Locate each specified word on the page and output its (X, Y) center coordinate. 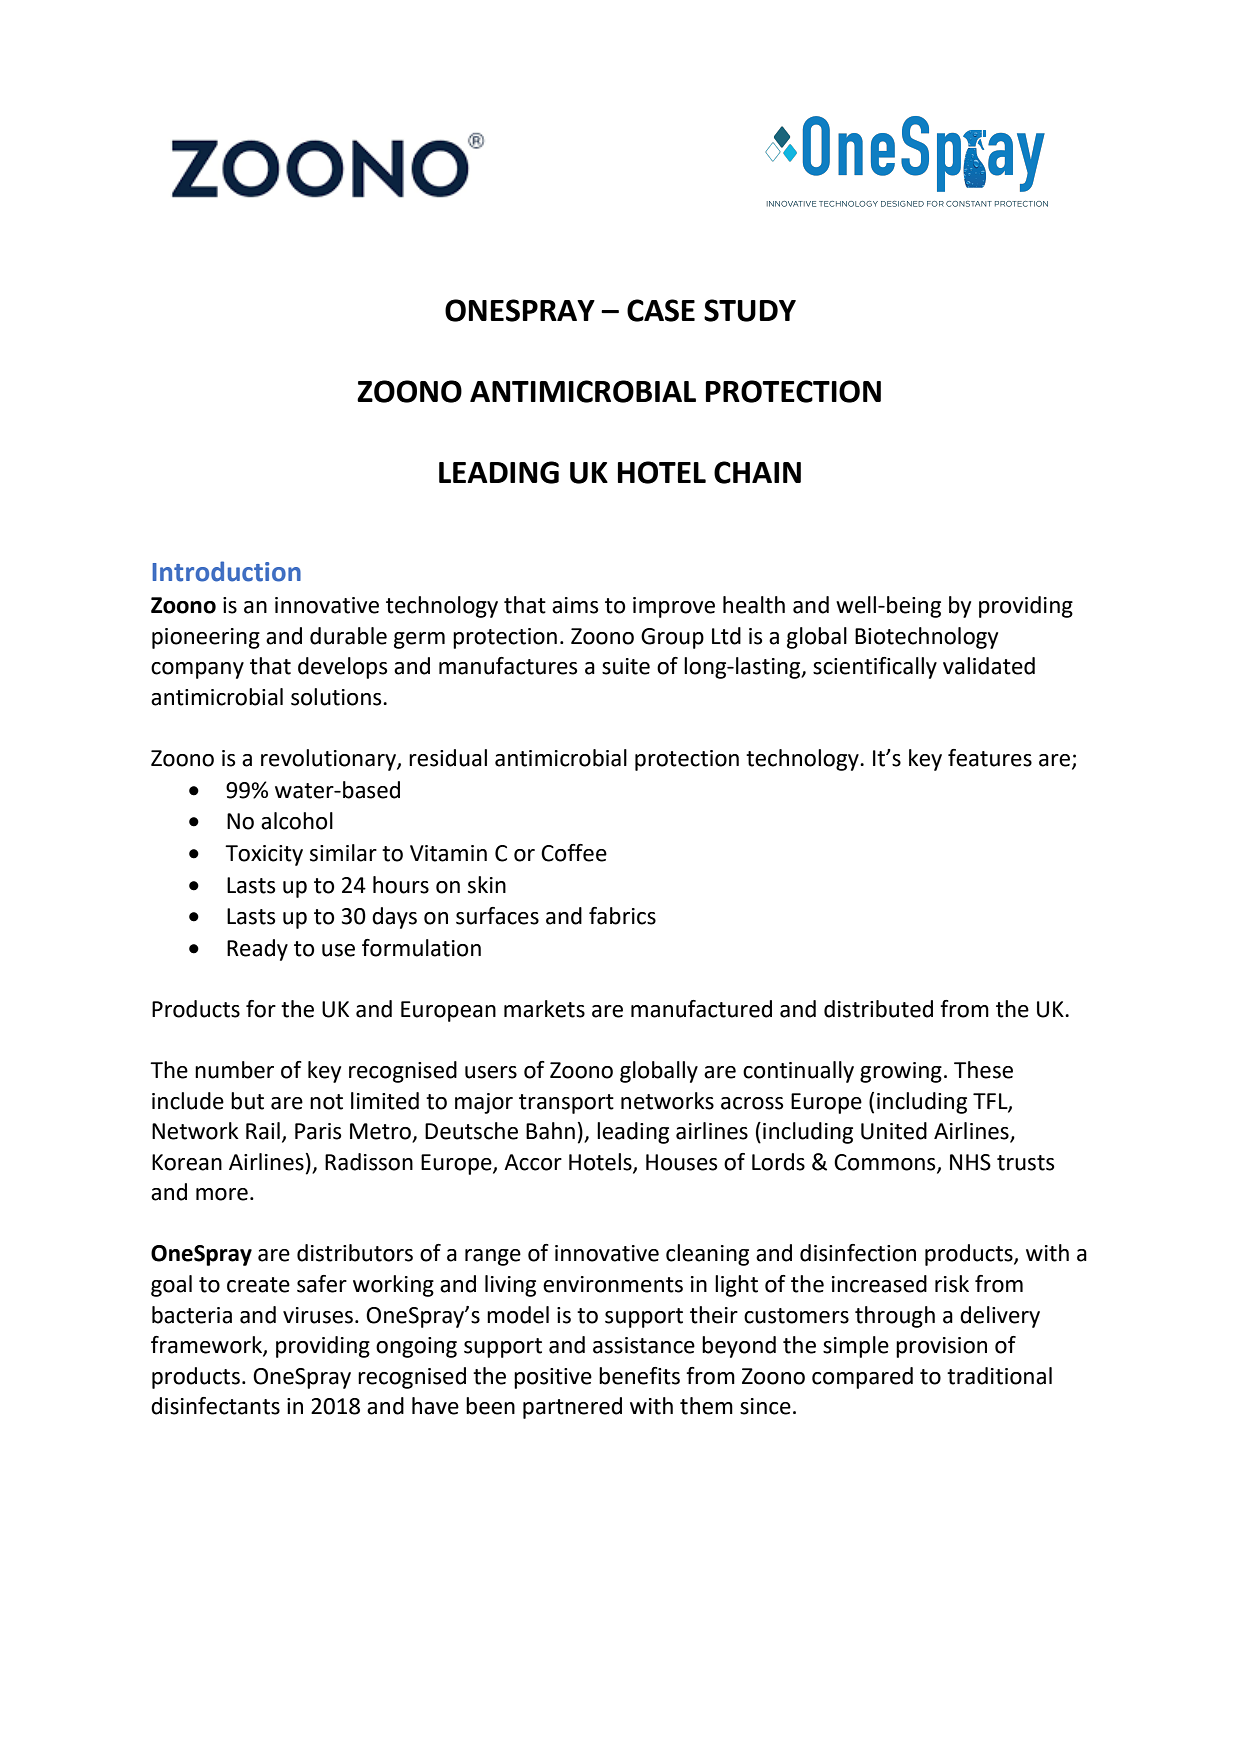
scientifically (875, 668)
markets (544, 1009)
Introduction (226, 571)
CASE (661, 310)
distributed (878, 1009)
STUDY (750, 310)
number (234, 1070)
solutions (337, 697)
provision (941, 1347)
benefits (639, 1376)
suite (626, 666)
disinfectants (215, 1406)
